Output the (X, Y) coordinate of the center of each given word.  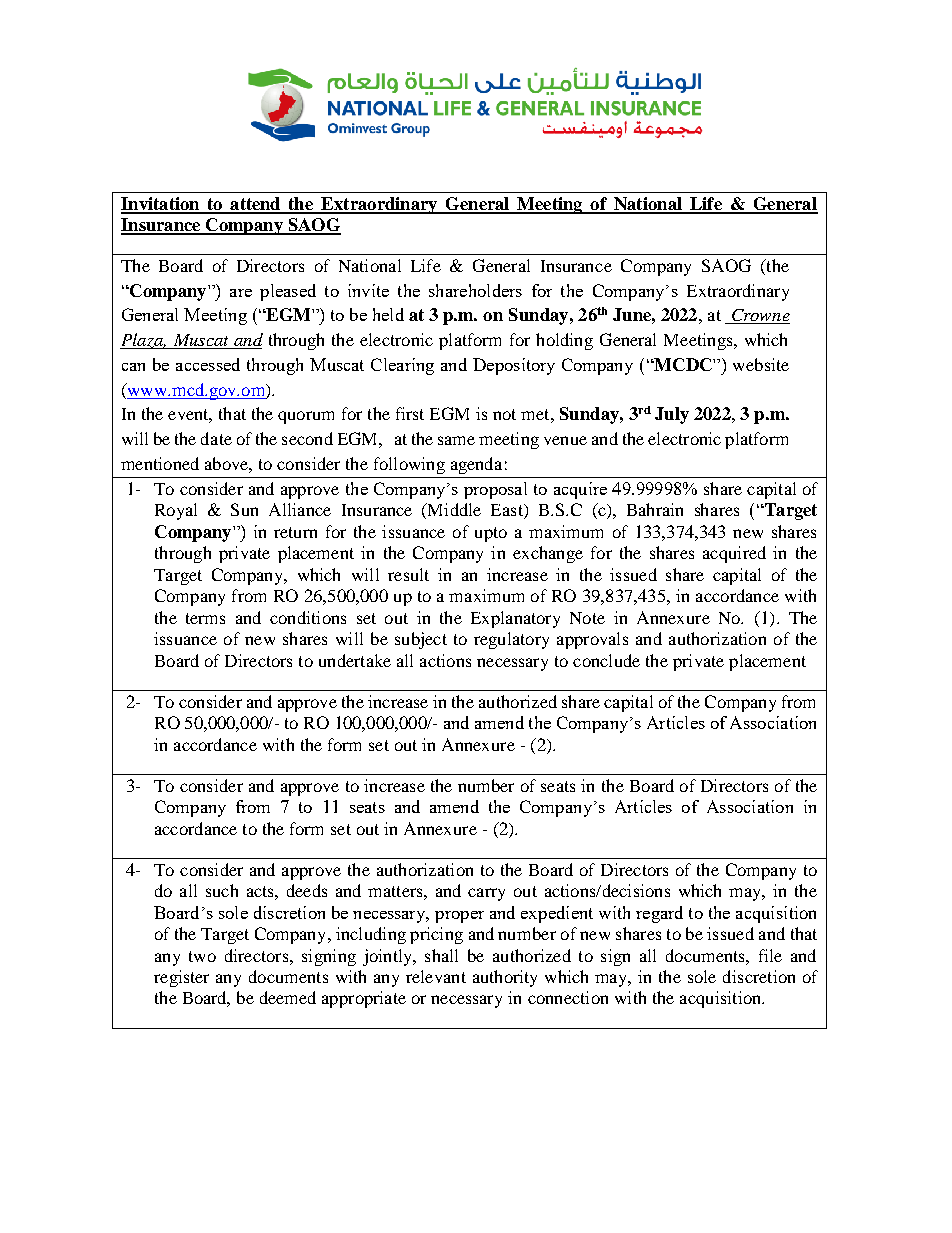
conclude (606, 660)
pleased (288, 292)
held (388, 314)
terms (205, 618)
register (181, 978)
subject (421, 640)
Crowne (759, 316)
